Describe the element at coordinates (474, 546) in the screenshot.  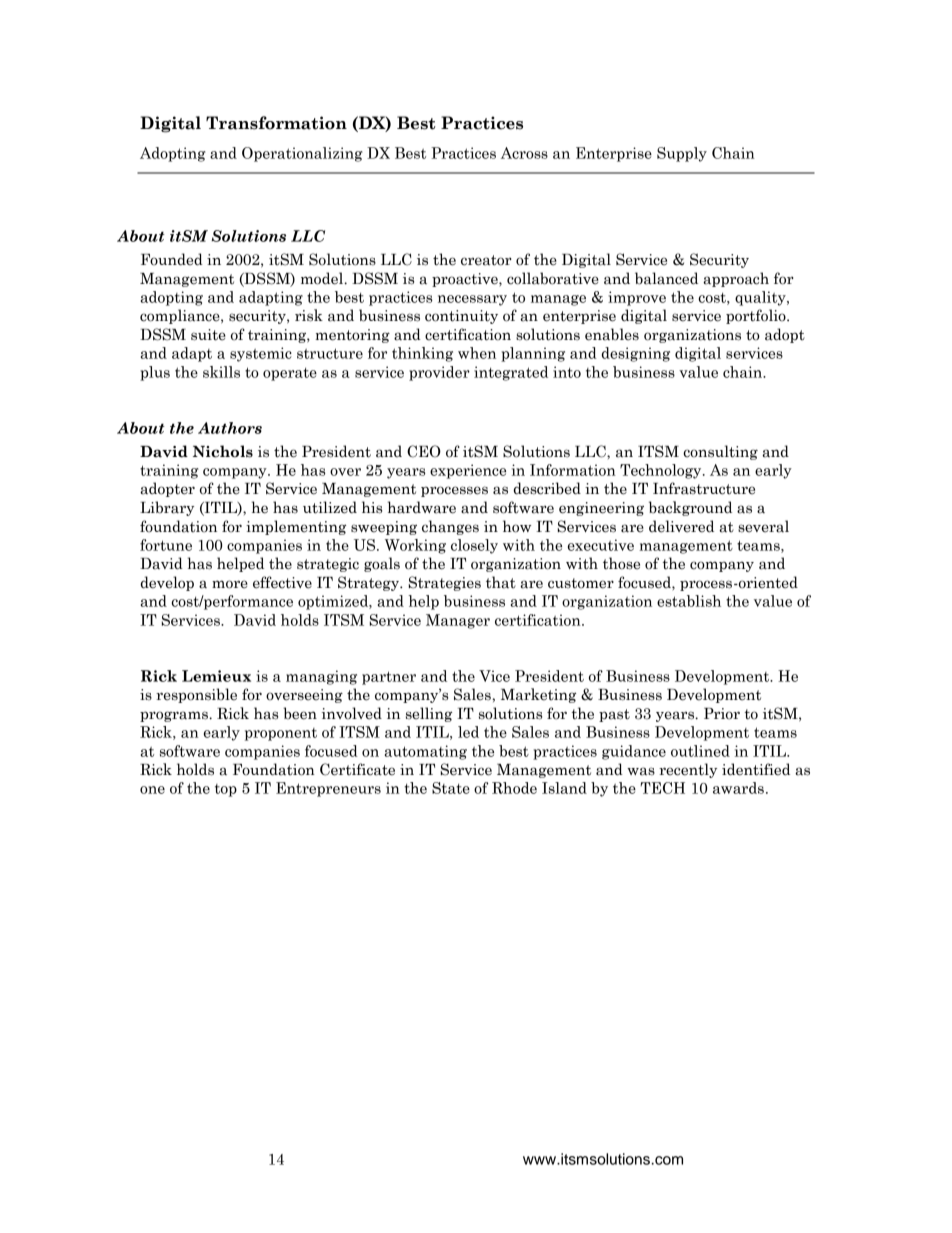
I see `closely` at that location.
